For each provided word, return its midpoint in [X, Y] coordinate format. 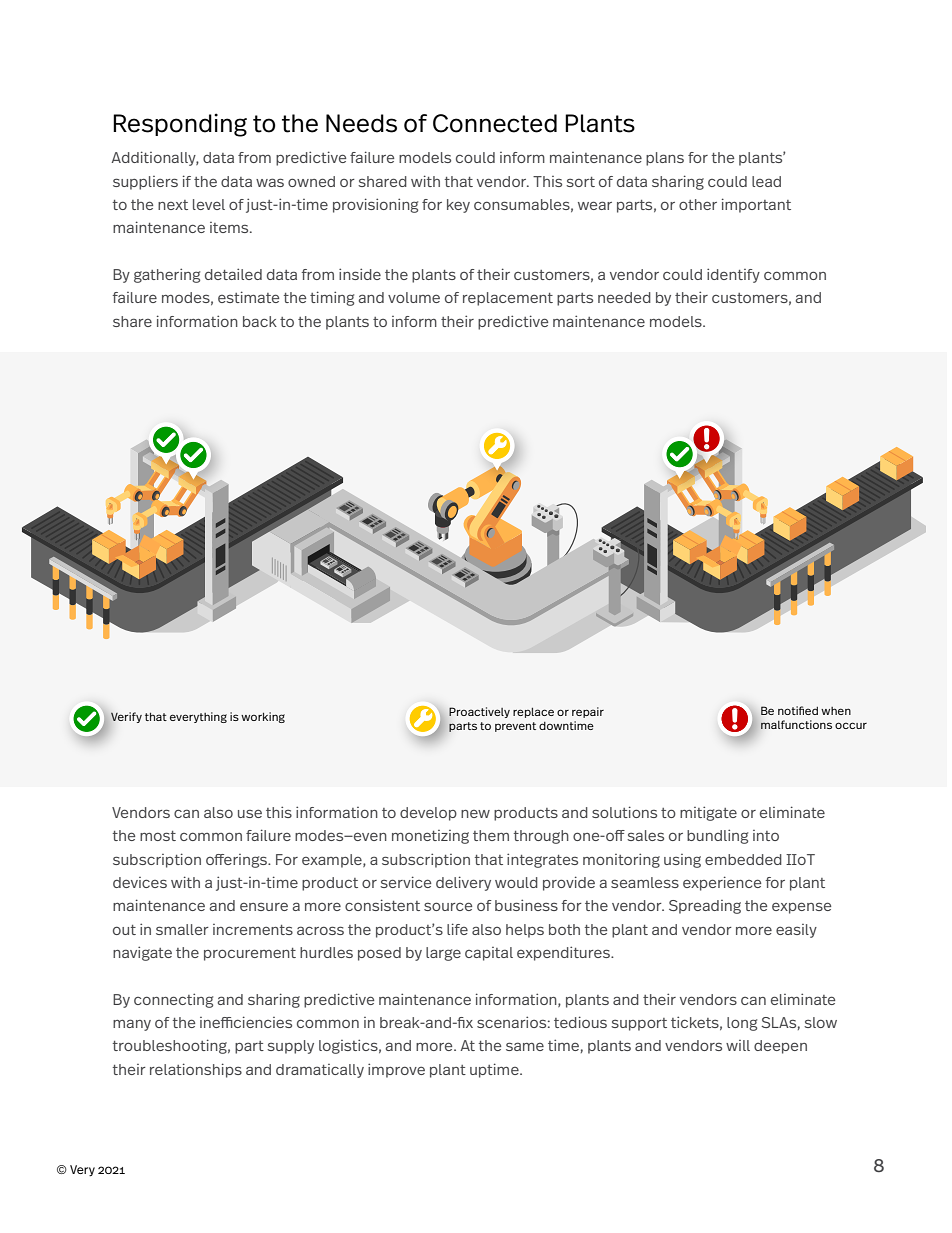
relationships [196, 1070]
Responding [180, 125]
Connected [495, 123]
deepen [780, 1047]
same [525, 1046]
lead [766, 181]
